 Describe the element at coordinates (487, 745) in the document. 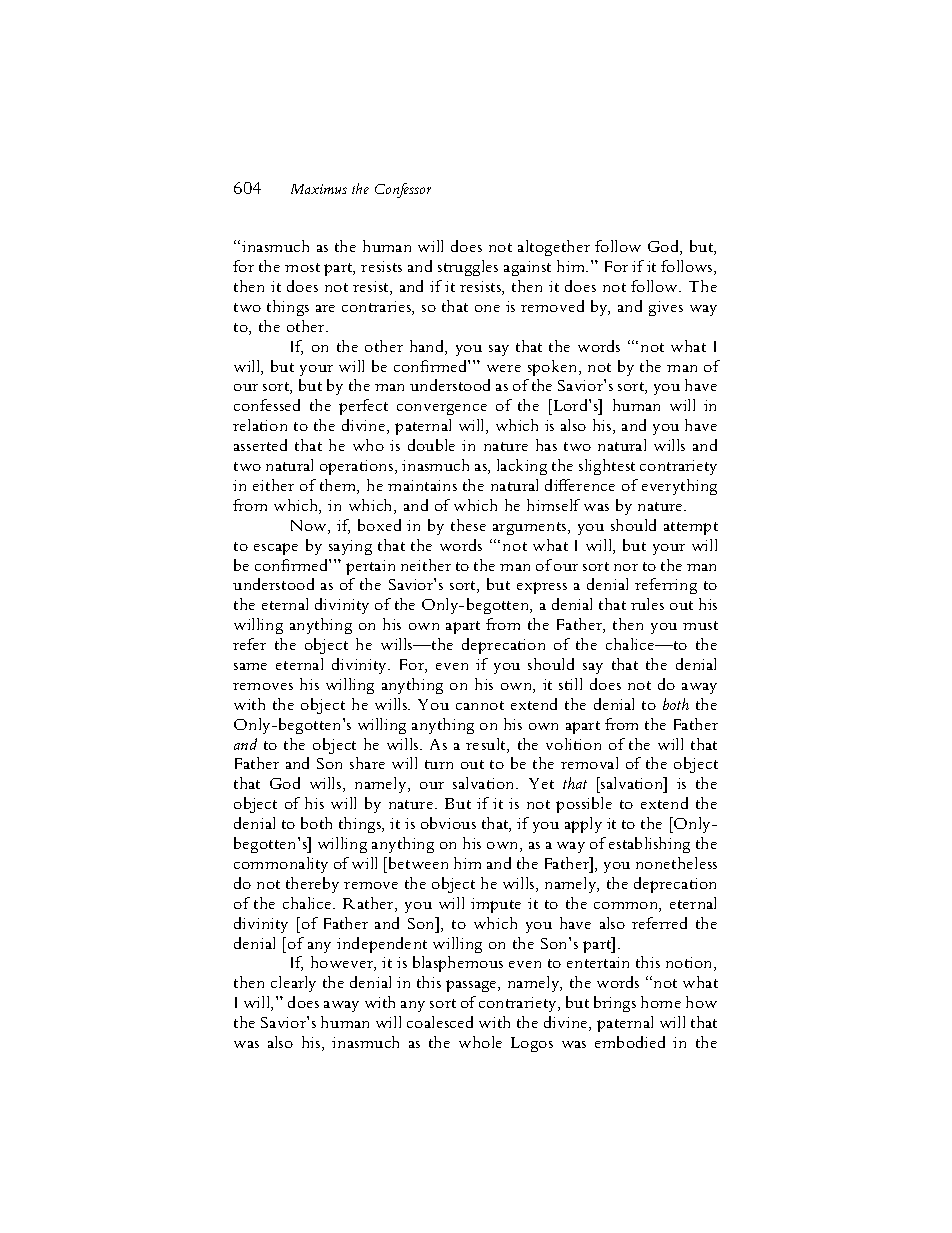

I see `result` at that location.
